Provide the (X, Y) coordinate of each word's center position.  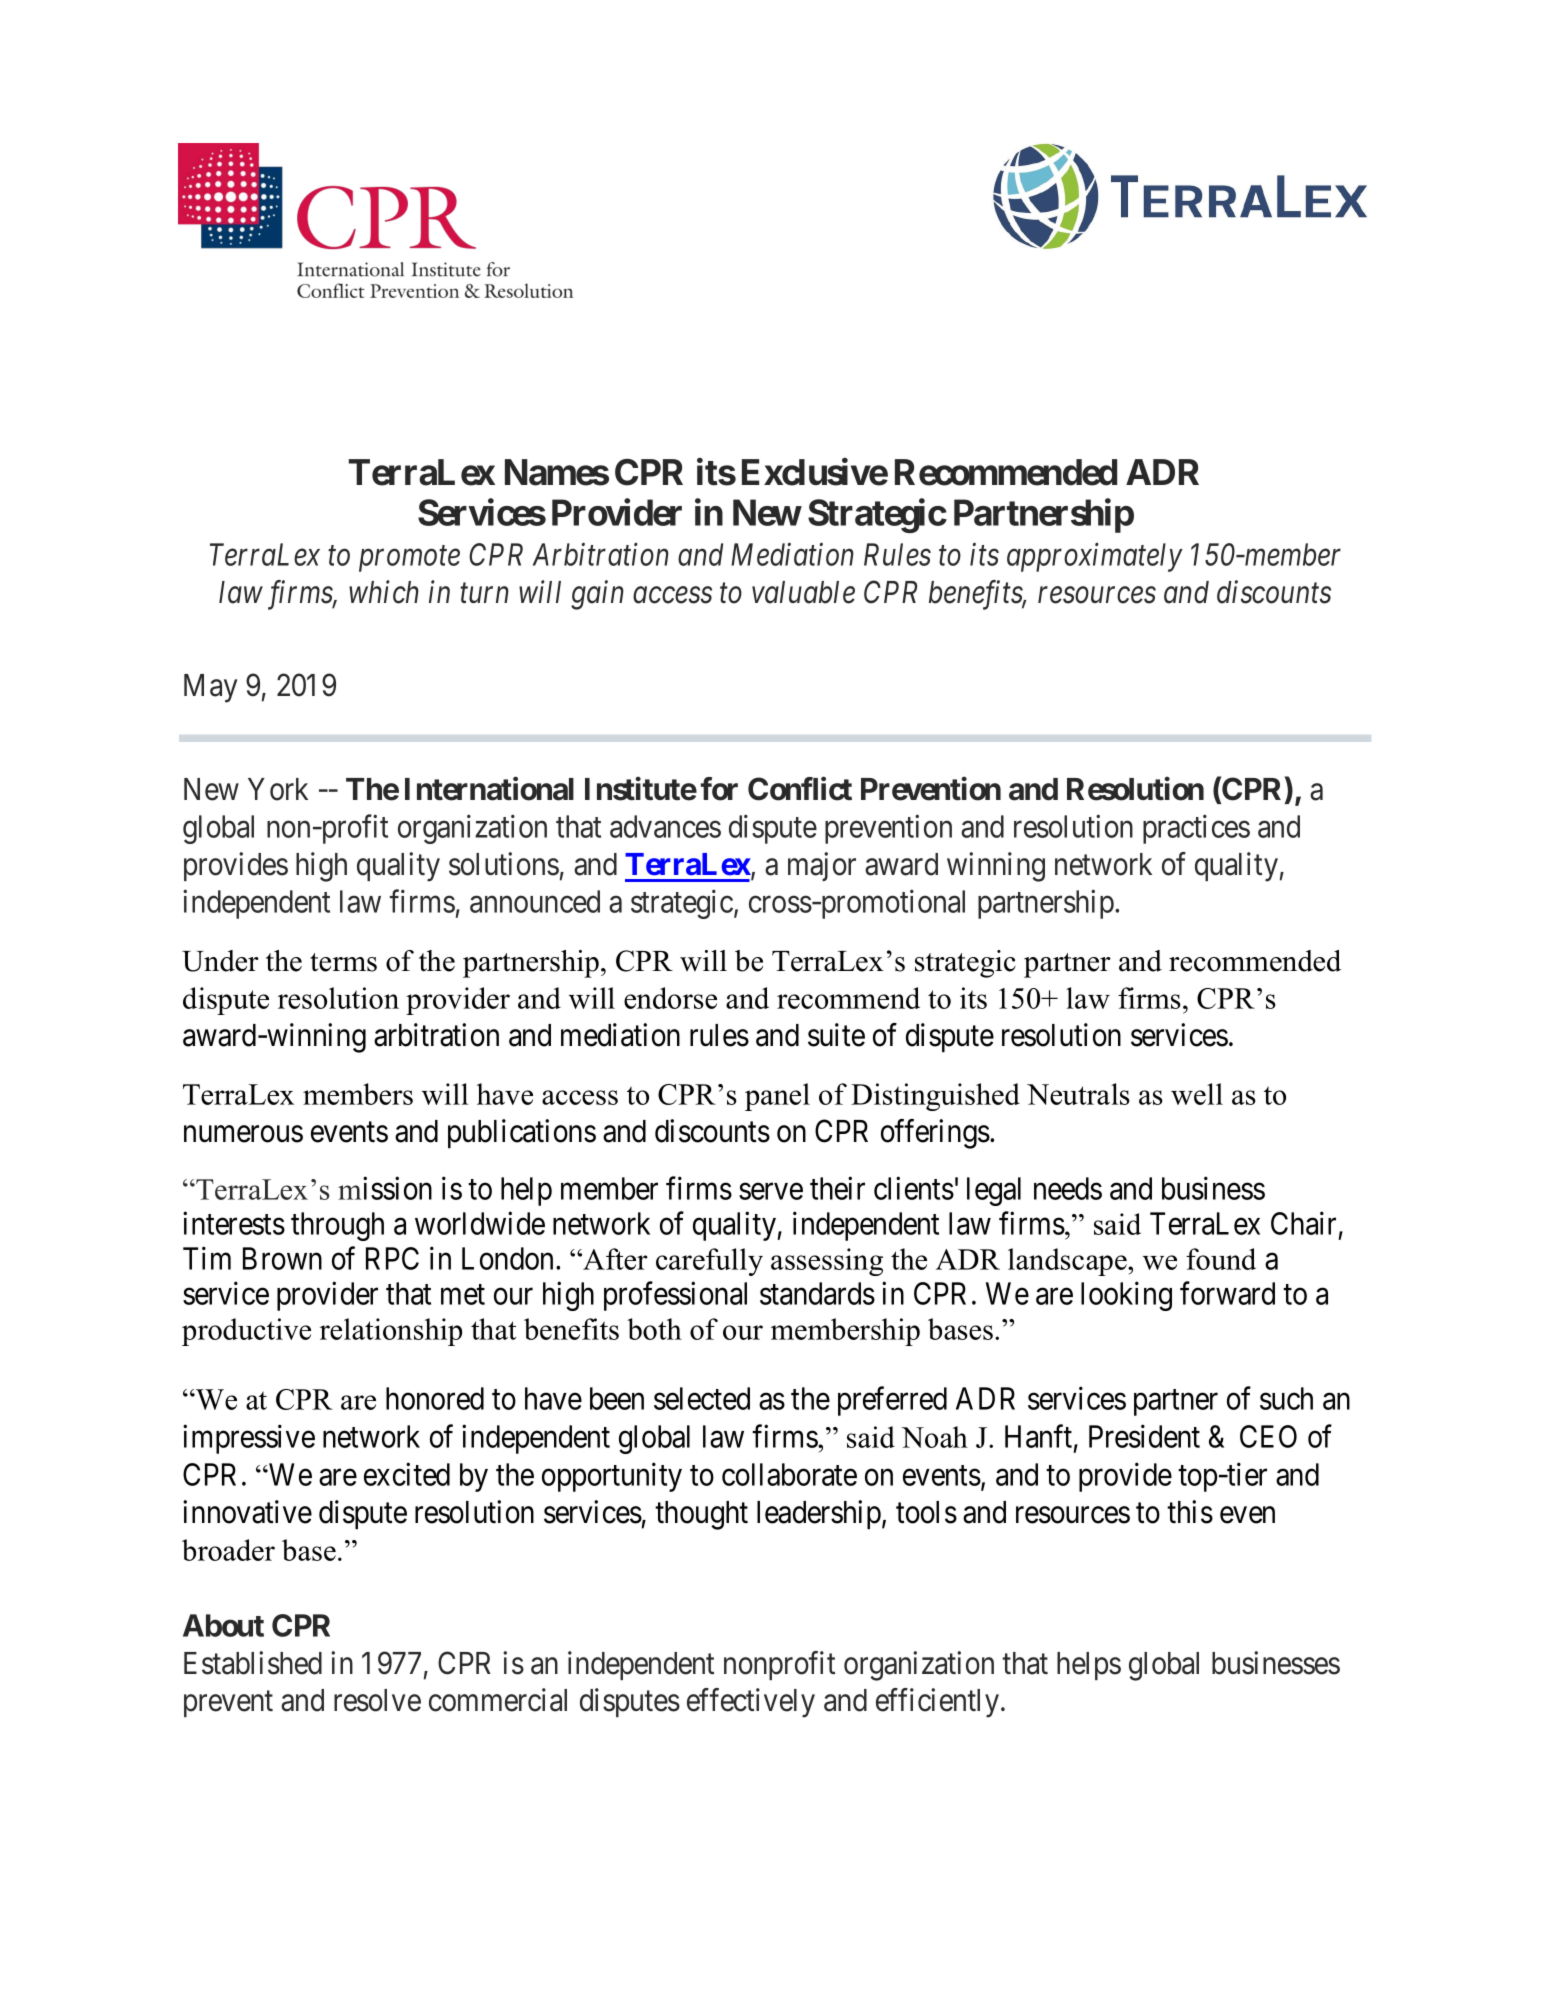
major (822, 866)
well (1197, 1094)
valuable (803, 592)
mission (385, 1188)
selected (702, 1398)
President (1144, 1436)
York (278, 789)
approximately (1095, 557)
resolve (377, 1700)
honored (435, 1398)
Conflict (800, 789)
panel (777, 1097)
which (384, 592)
